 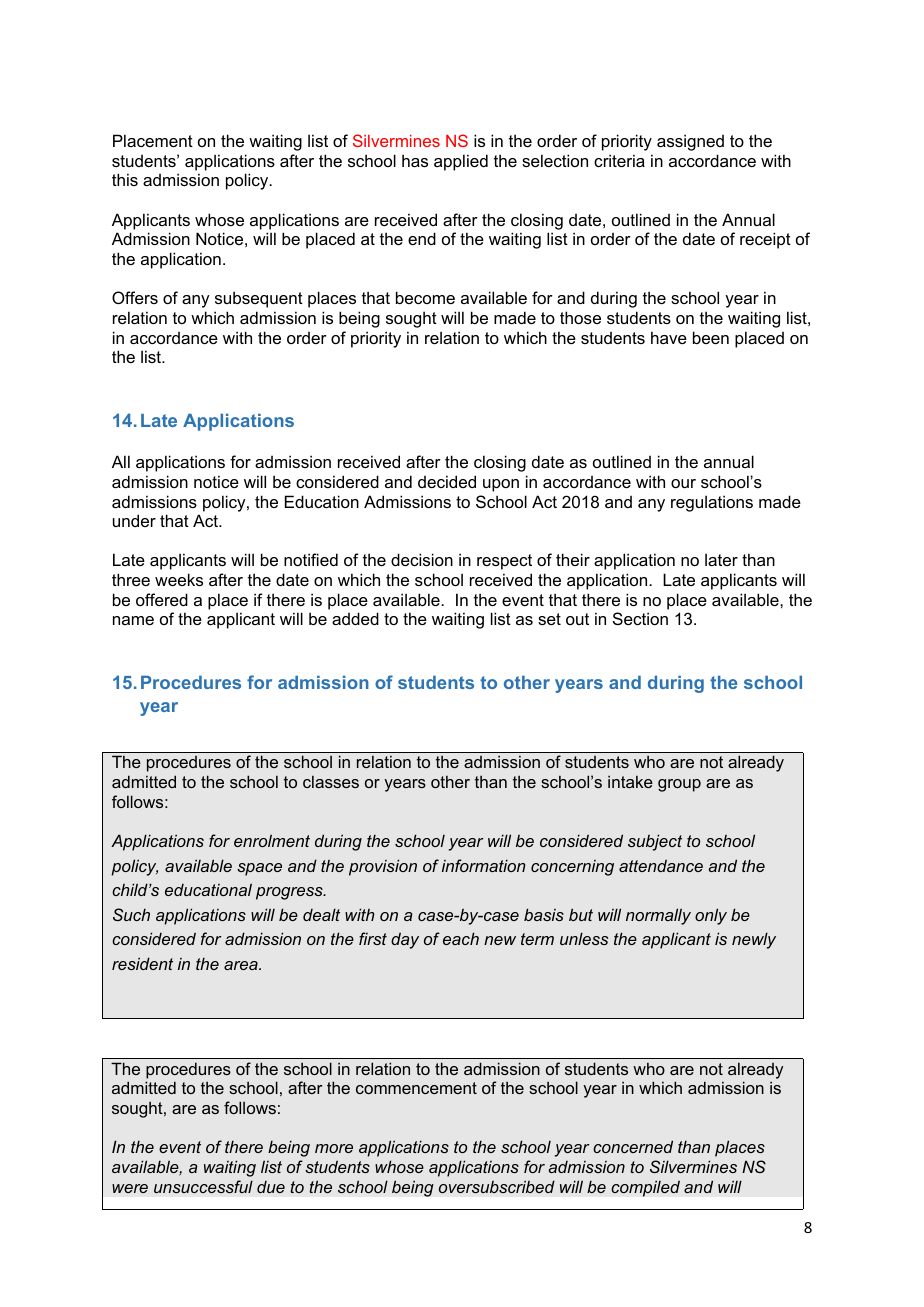 I want to click on applied, so click(x=461, y=162).
